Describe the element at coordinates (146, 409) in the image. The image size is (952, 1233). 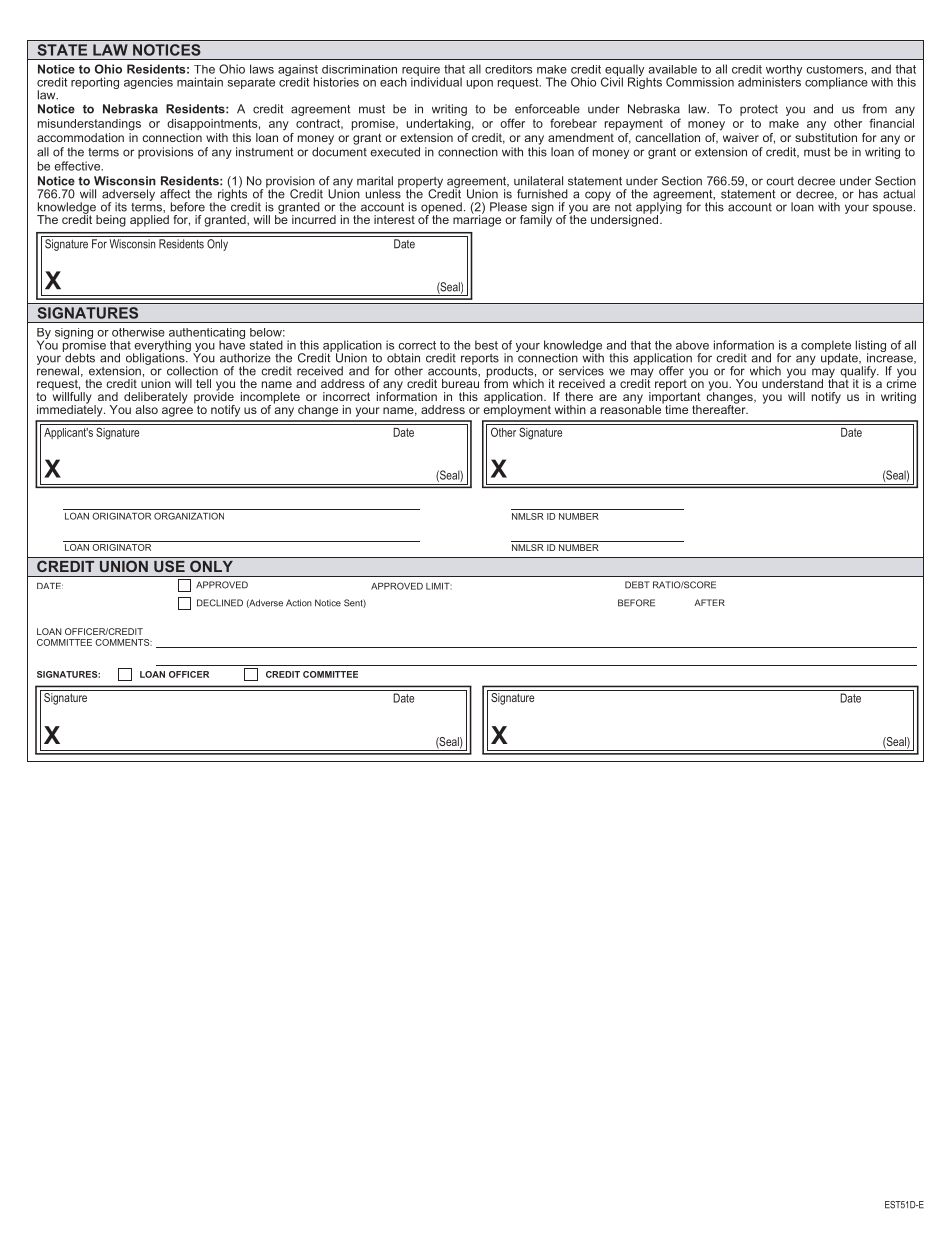
I see `also` at that location.
